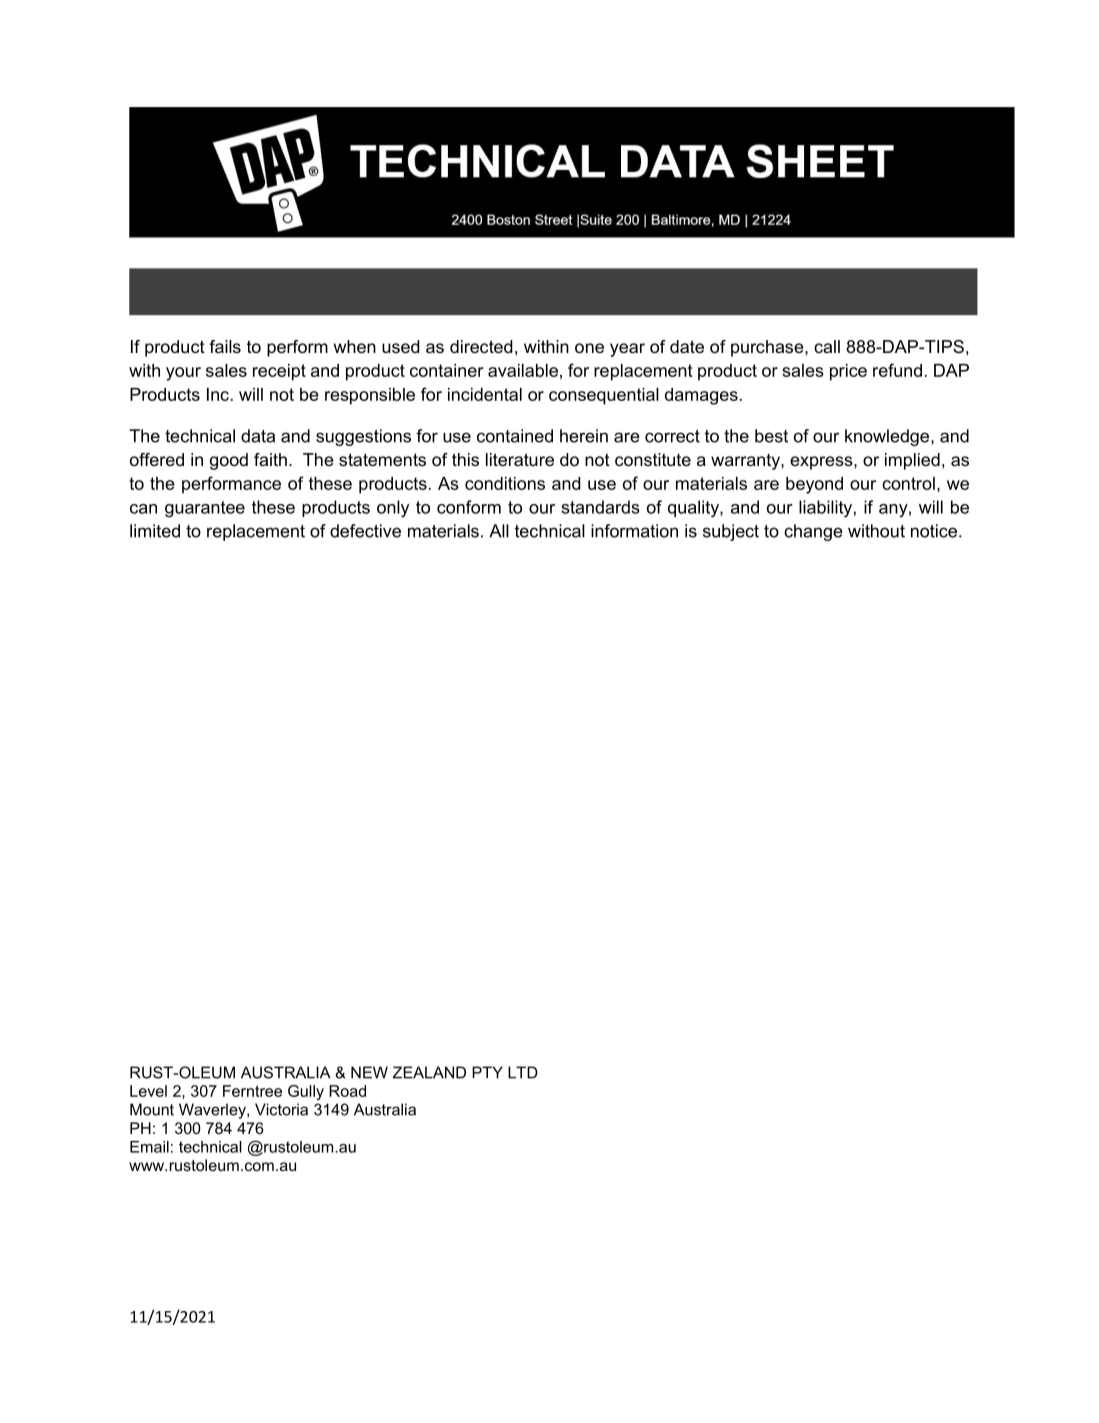 The image size is (1099, 1423). Describe the element at coordinates (523, 1072) in the screenshot. I see `LTD` at that location.
